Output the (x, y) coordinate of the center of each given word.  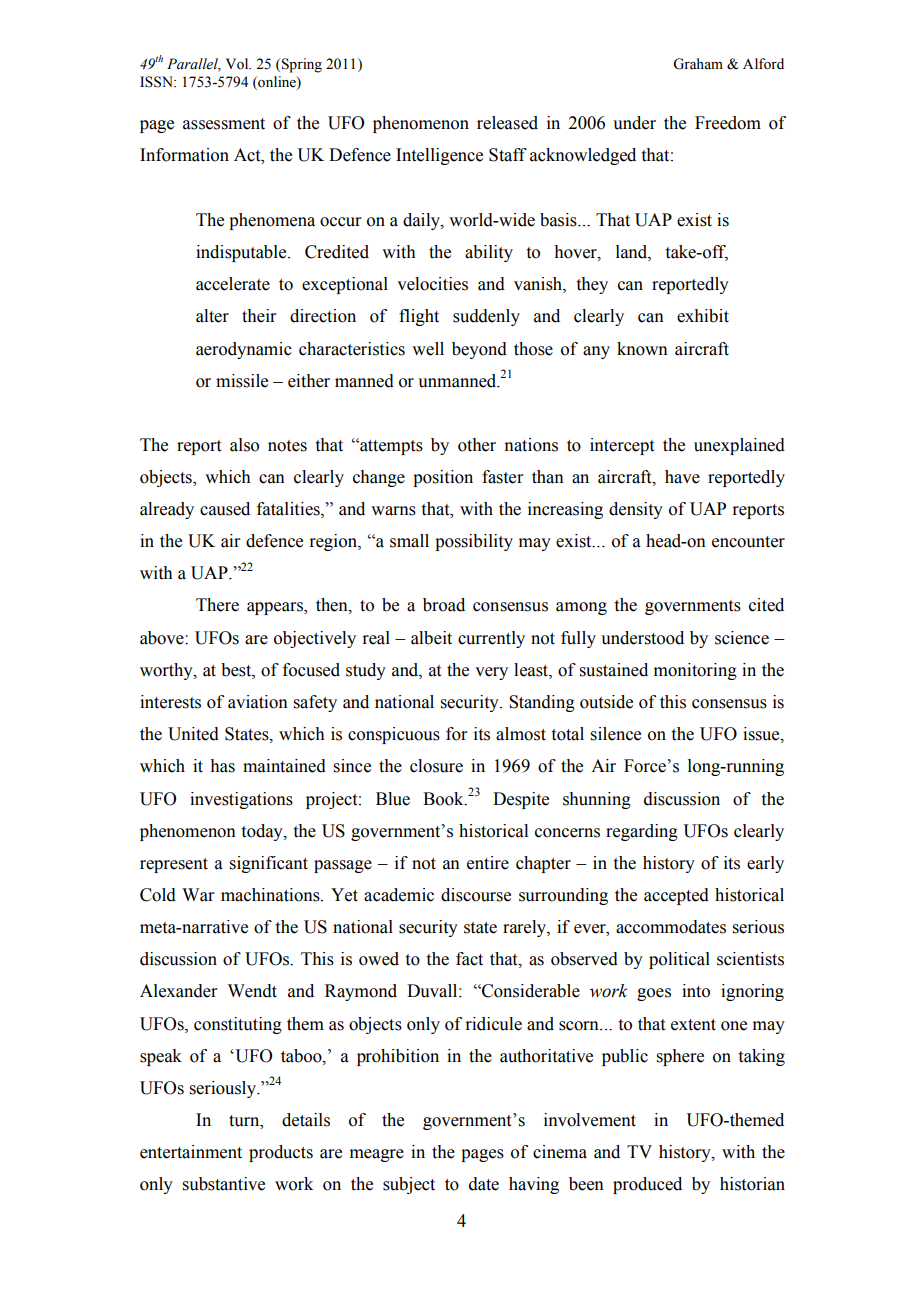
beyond (479, 350)
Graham (698, 64)
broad (444, 605)
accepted (676, 896)
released (507, 123)
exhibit (703, 316)
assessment (224, 124)
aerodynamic (244, 350)
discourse (476, 895)
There (217, 605)
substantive (224, 1184)
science (742, 638)
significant (269, 864)
